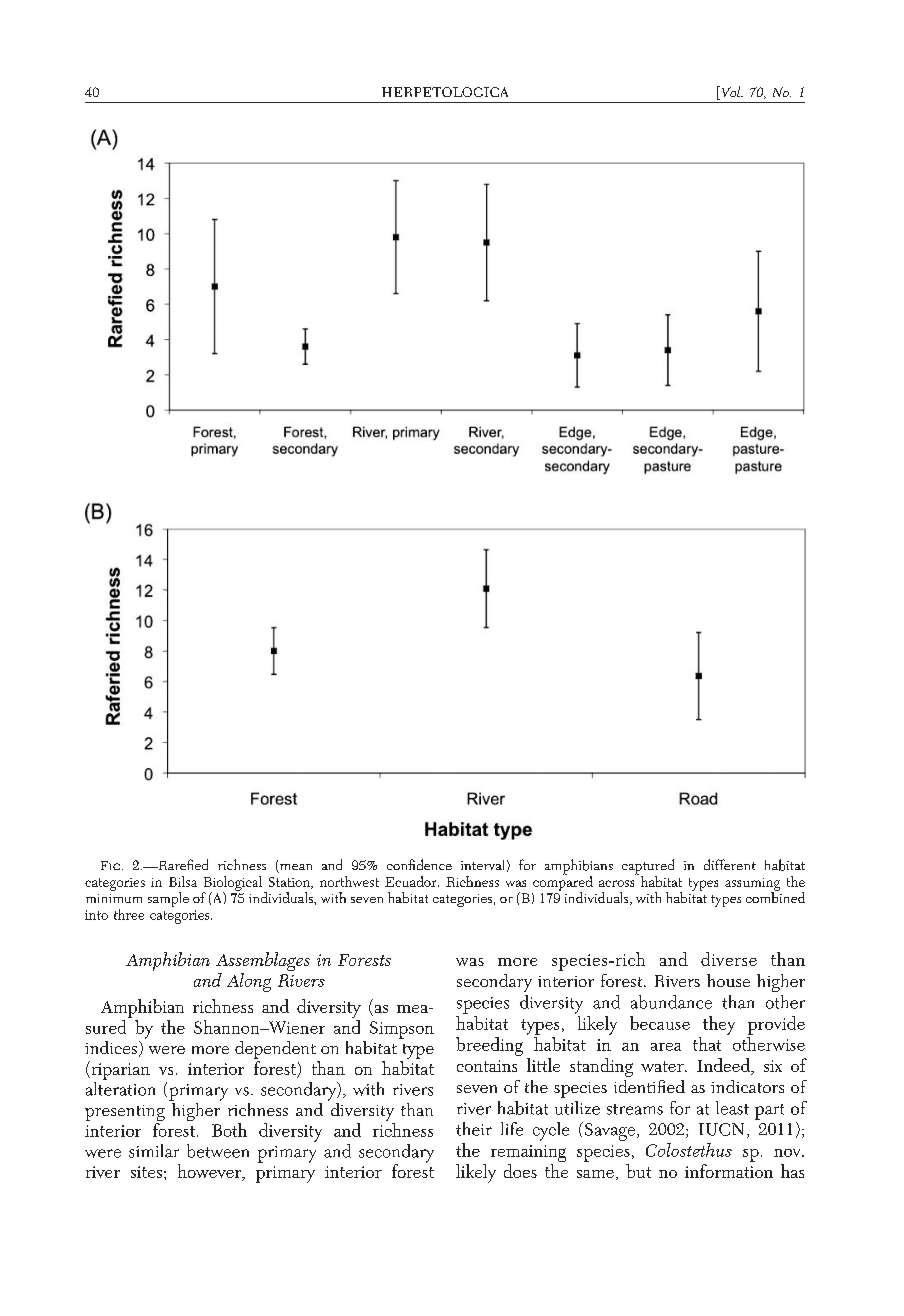 The image size is (904, 1316). I want to click on Vol, so click(731, 93).
